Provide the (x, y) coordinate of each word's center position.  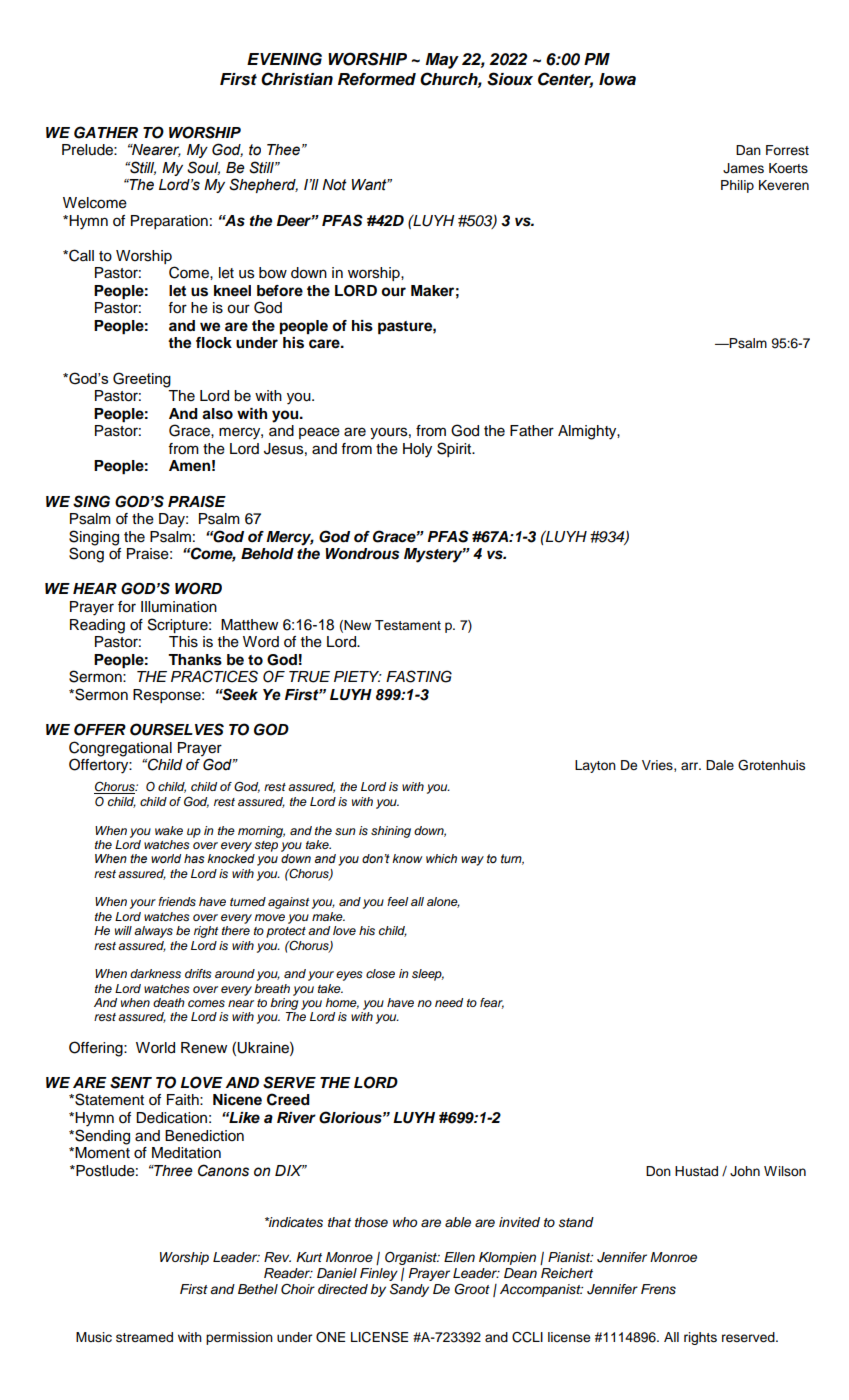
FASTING (419, 676)
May (442, 61)
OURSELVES (177, 729)
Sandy (409, 1290)
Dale (720, 765)
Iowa (617, 79)
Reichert (567, 1273)
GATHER (106, 132)
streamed (144, 1337)
